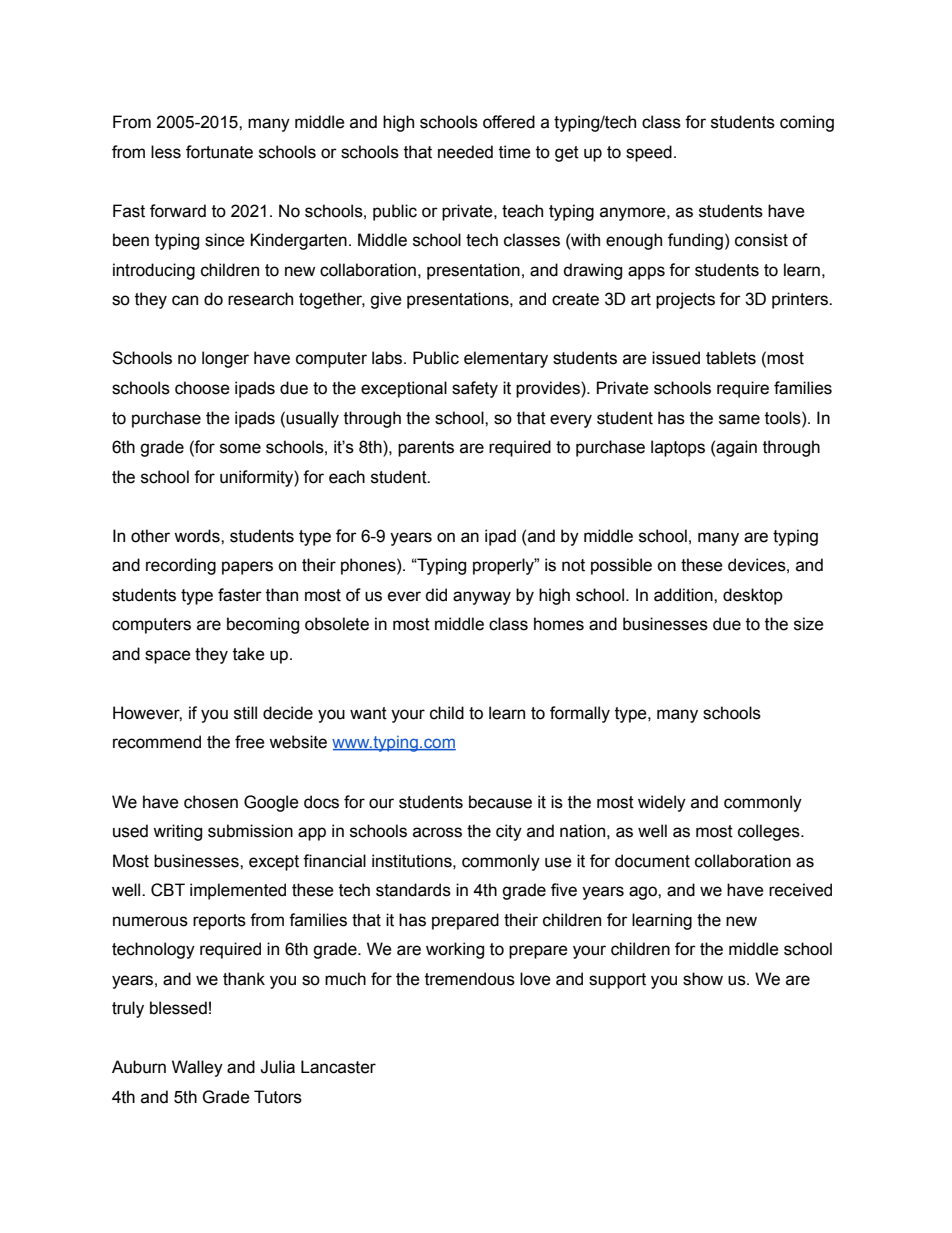 This screenshot has width=952, height=1233. What do you see at coordinates (413, 890) in the screenshot?
I see `standards` at bounding box center [413, 890].
